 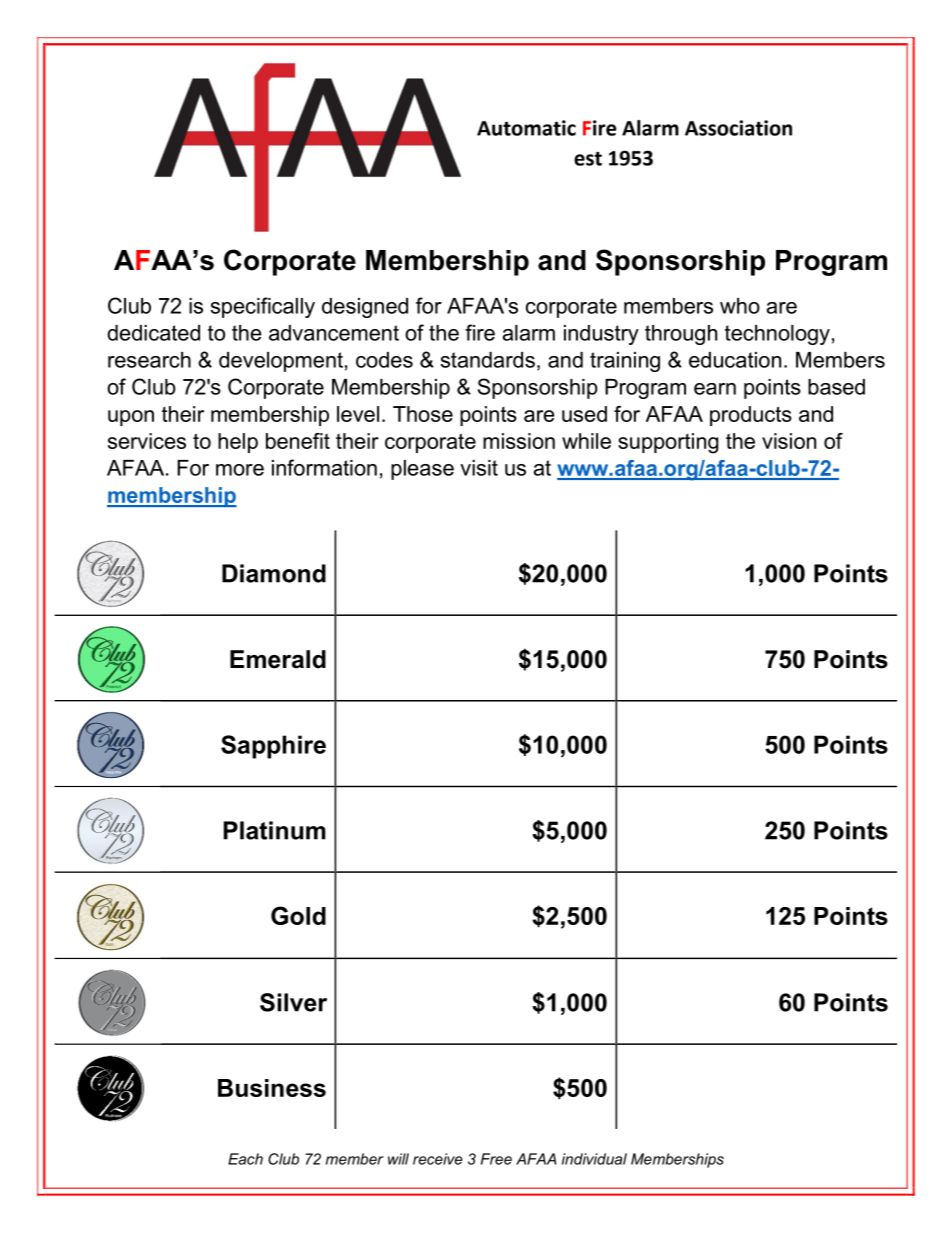 What do you see at coordinates (479, 468) in the screenshot?
I see `visit` at bounding box center [479, 468].
